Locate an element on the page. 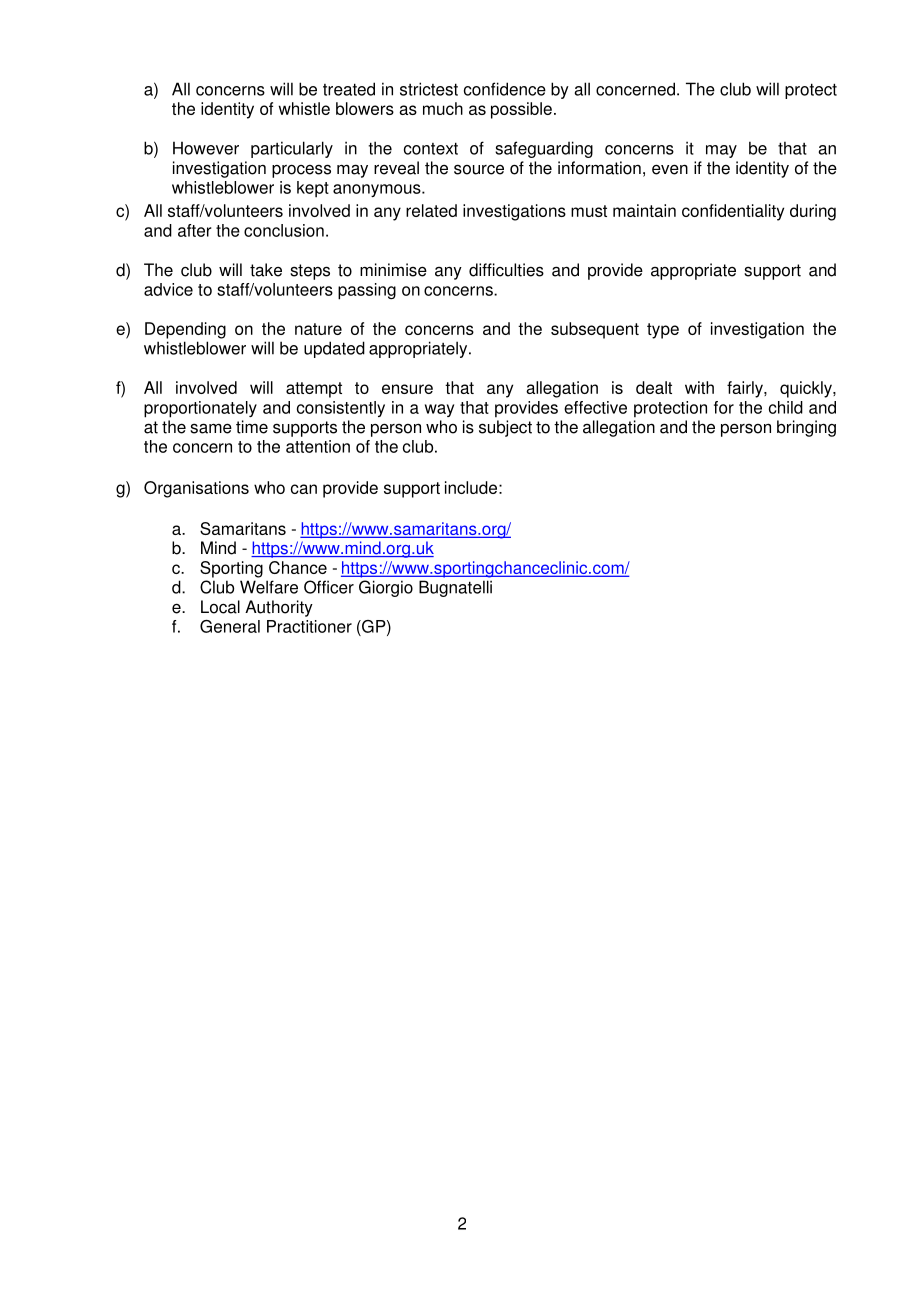 This image has width=924, height=1308. even is located at coordinates (670, 169).
